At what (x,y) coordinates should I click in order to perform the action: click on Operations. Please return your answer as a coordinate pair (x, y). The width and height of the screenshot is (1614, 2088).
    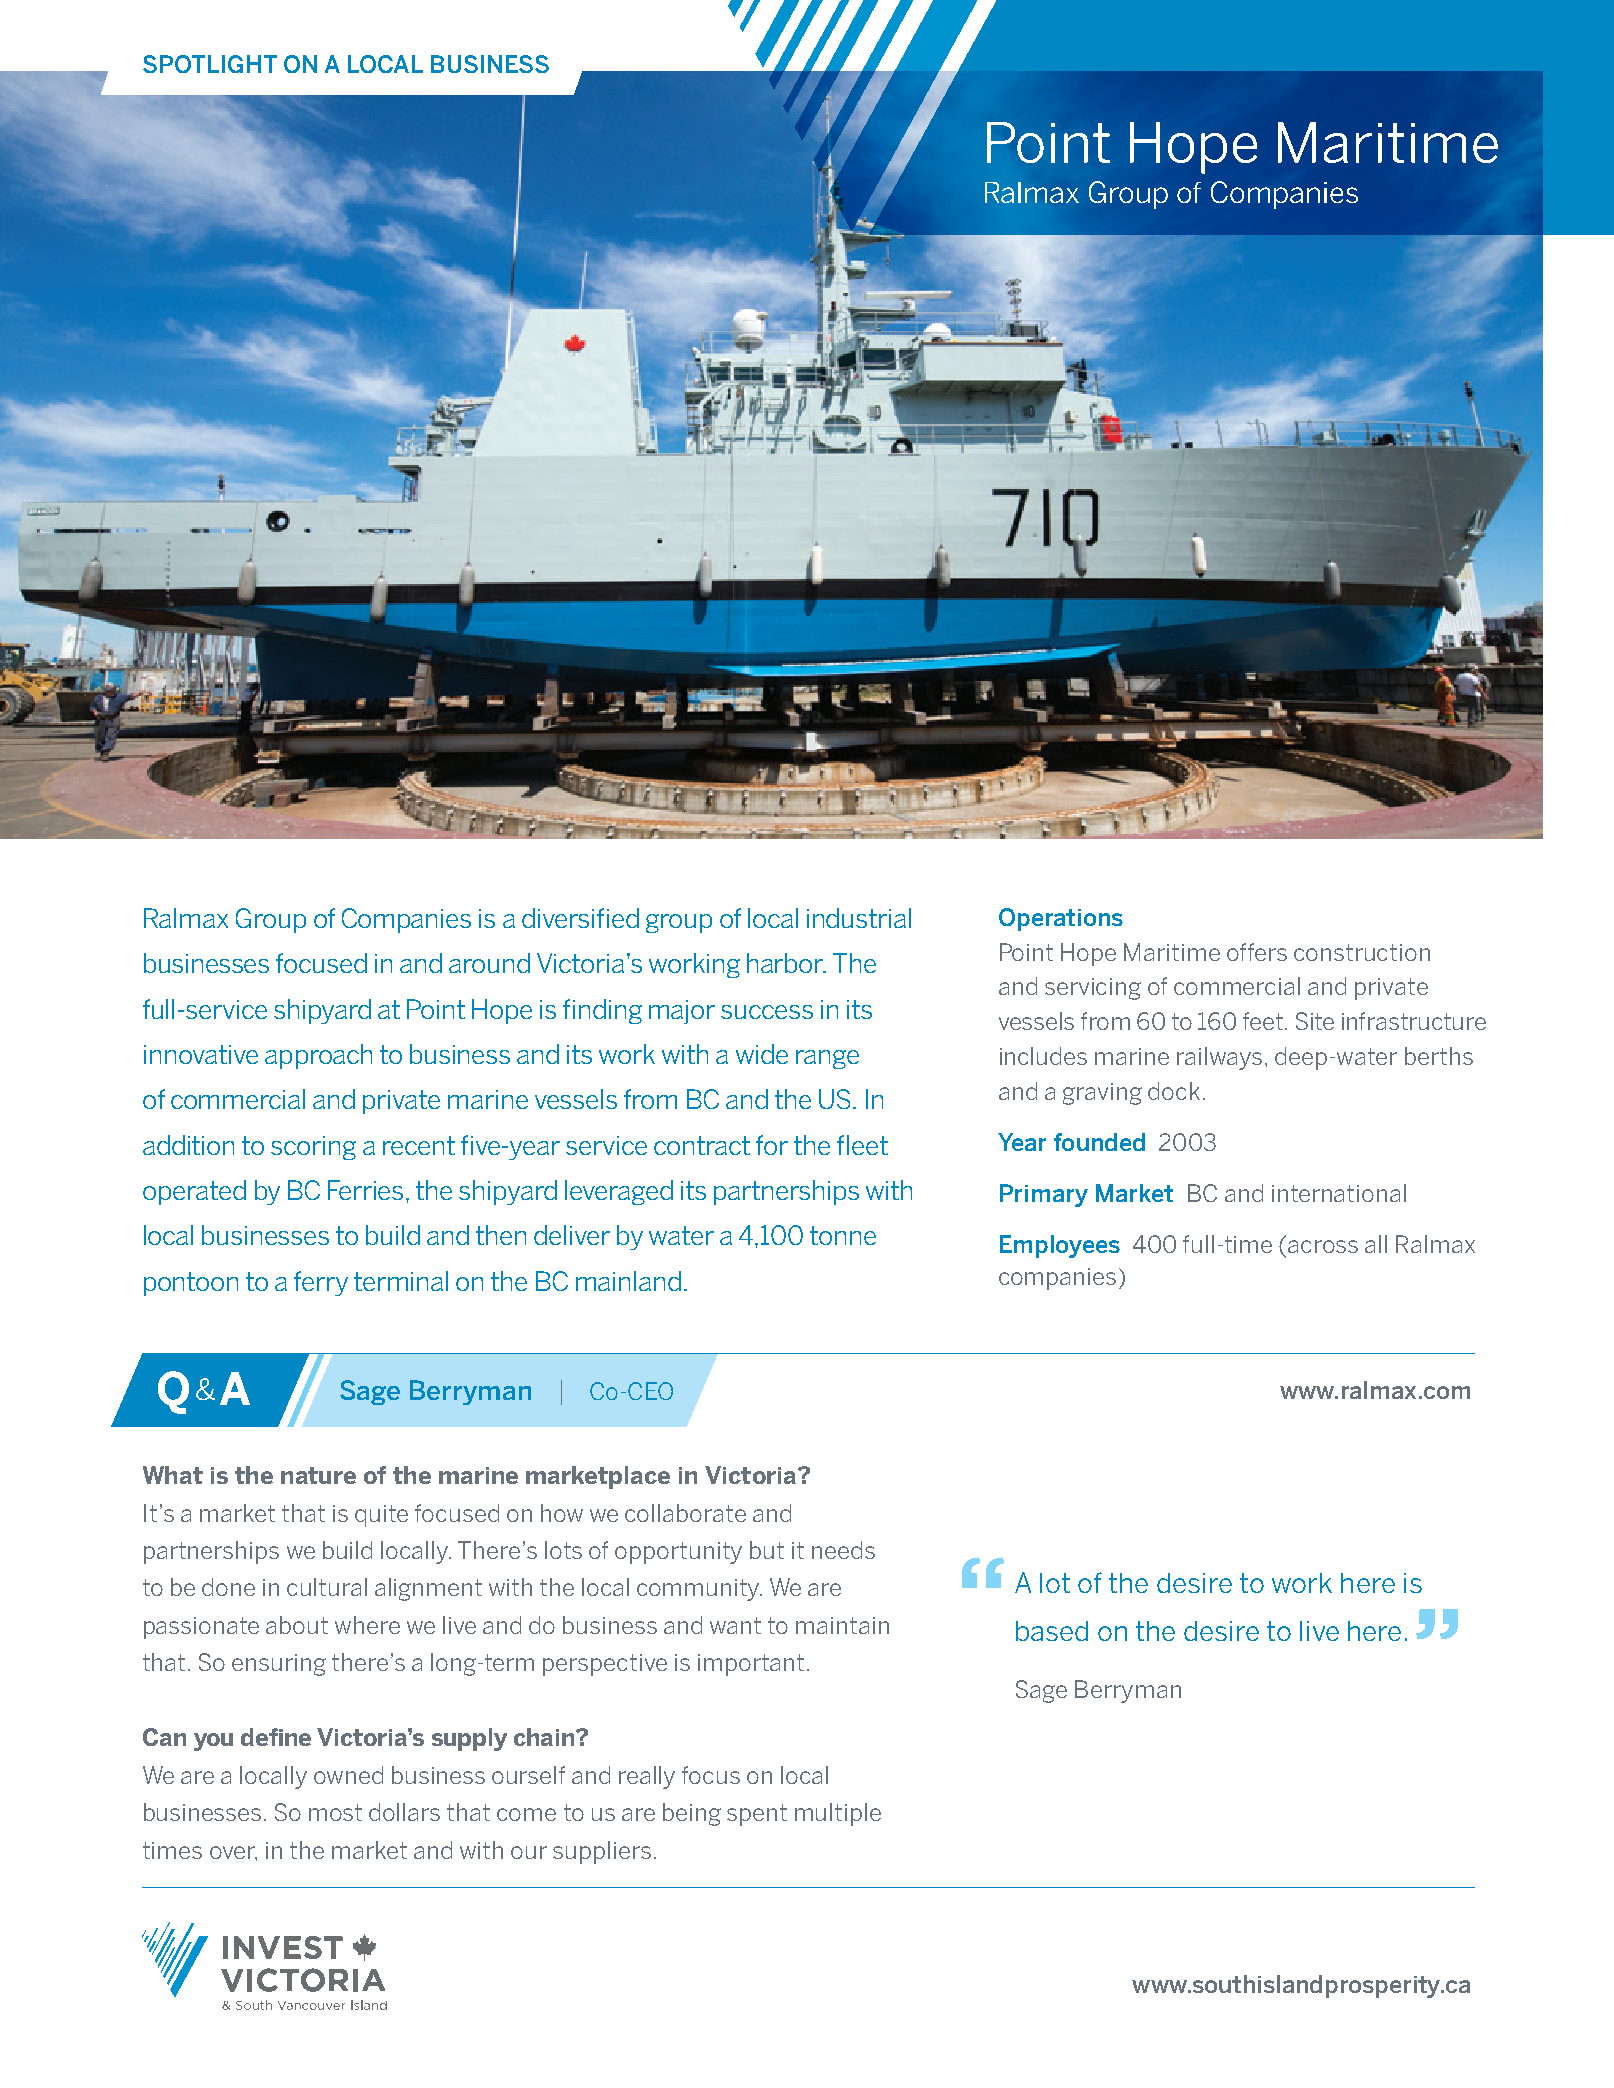
    Looking at the image, I should click on (1061, 919).
